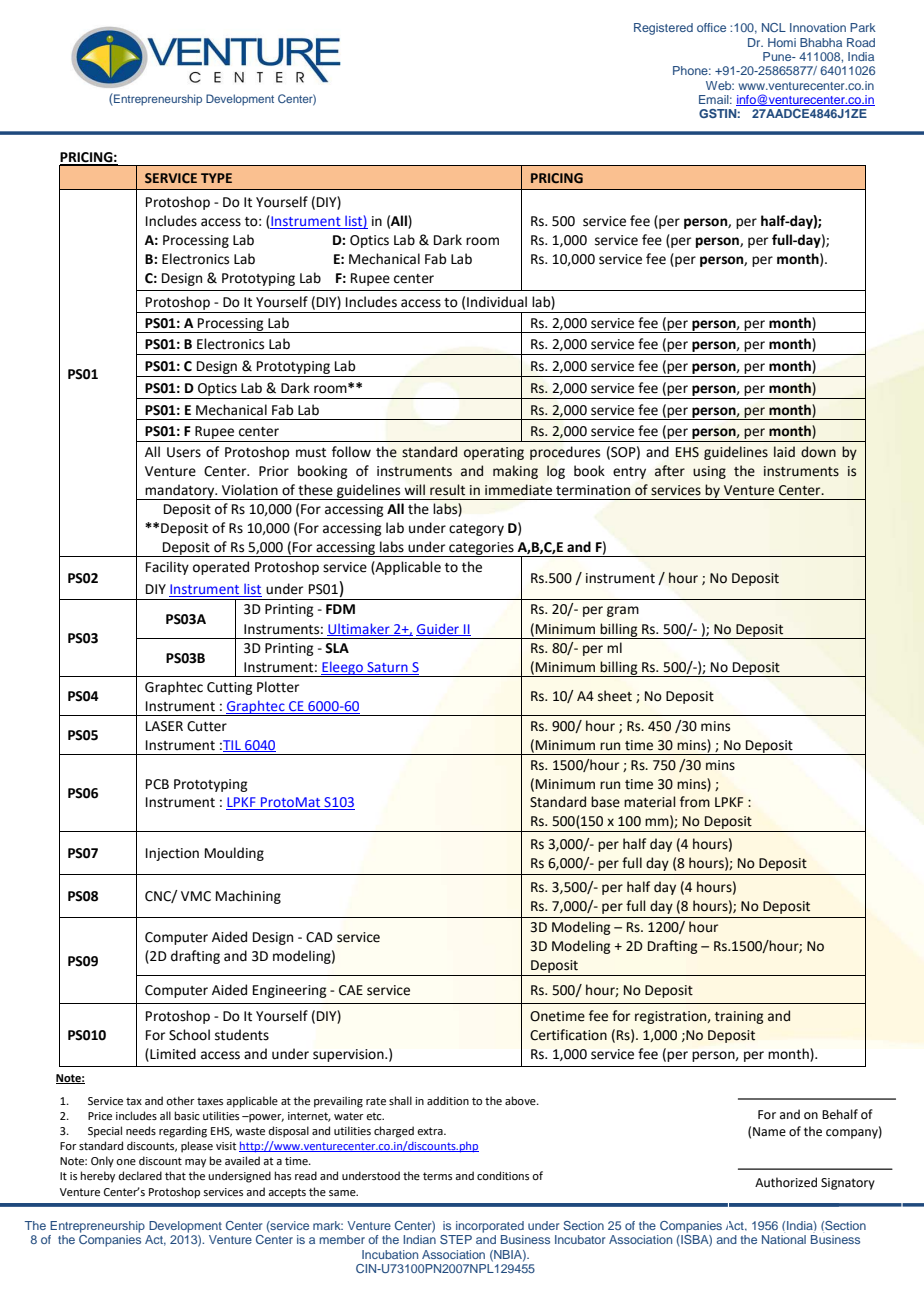 The image size is (924, 1309). I want to click on Registered, so click(663, 29).
